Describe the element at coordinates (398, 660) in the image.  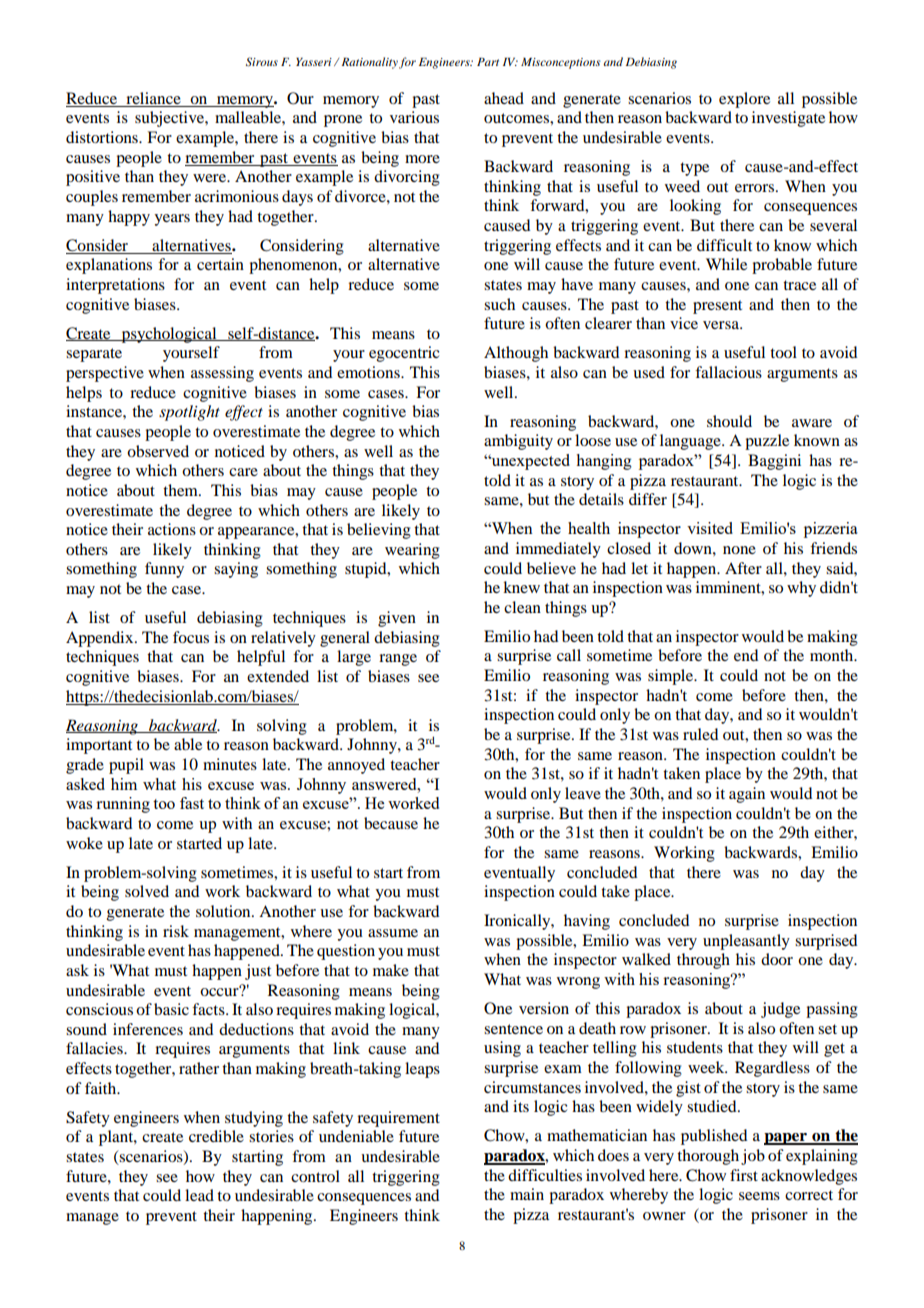
I see `range` at that location.
